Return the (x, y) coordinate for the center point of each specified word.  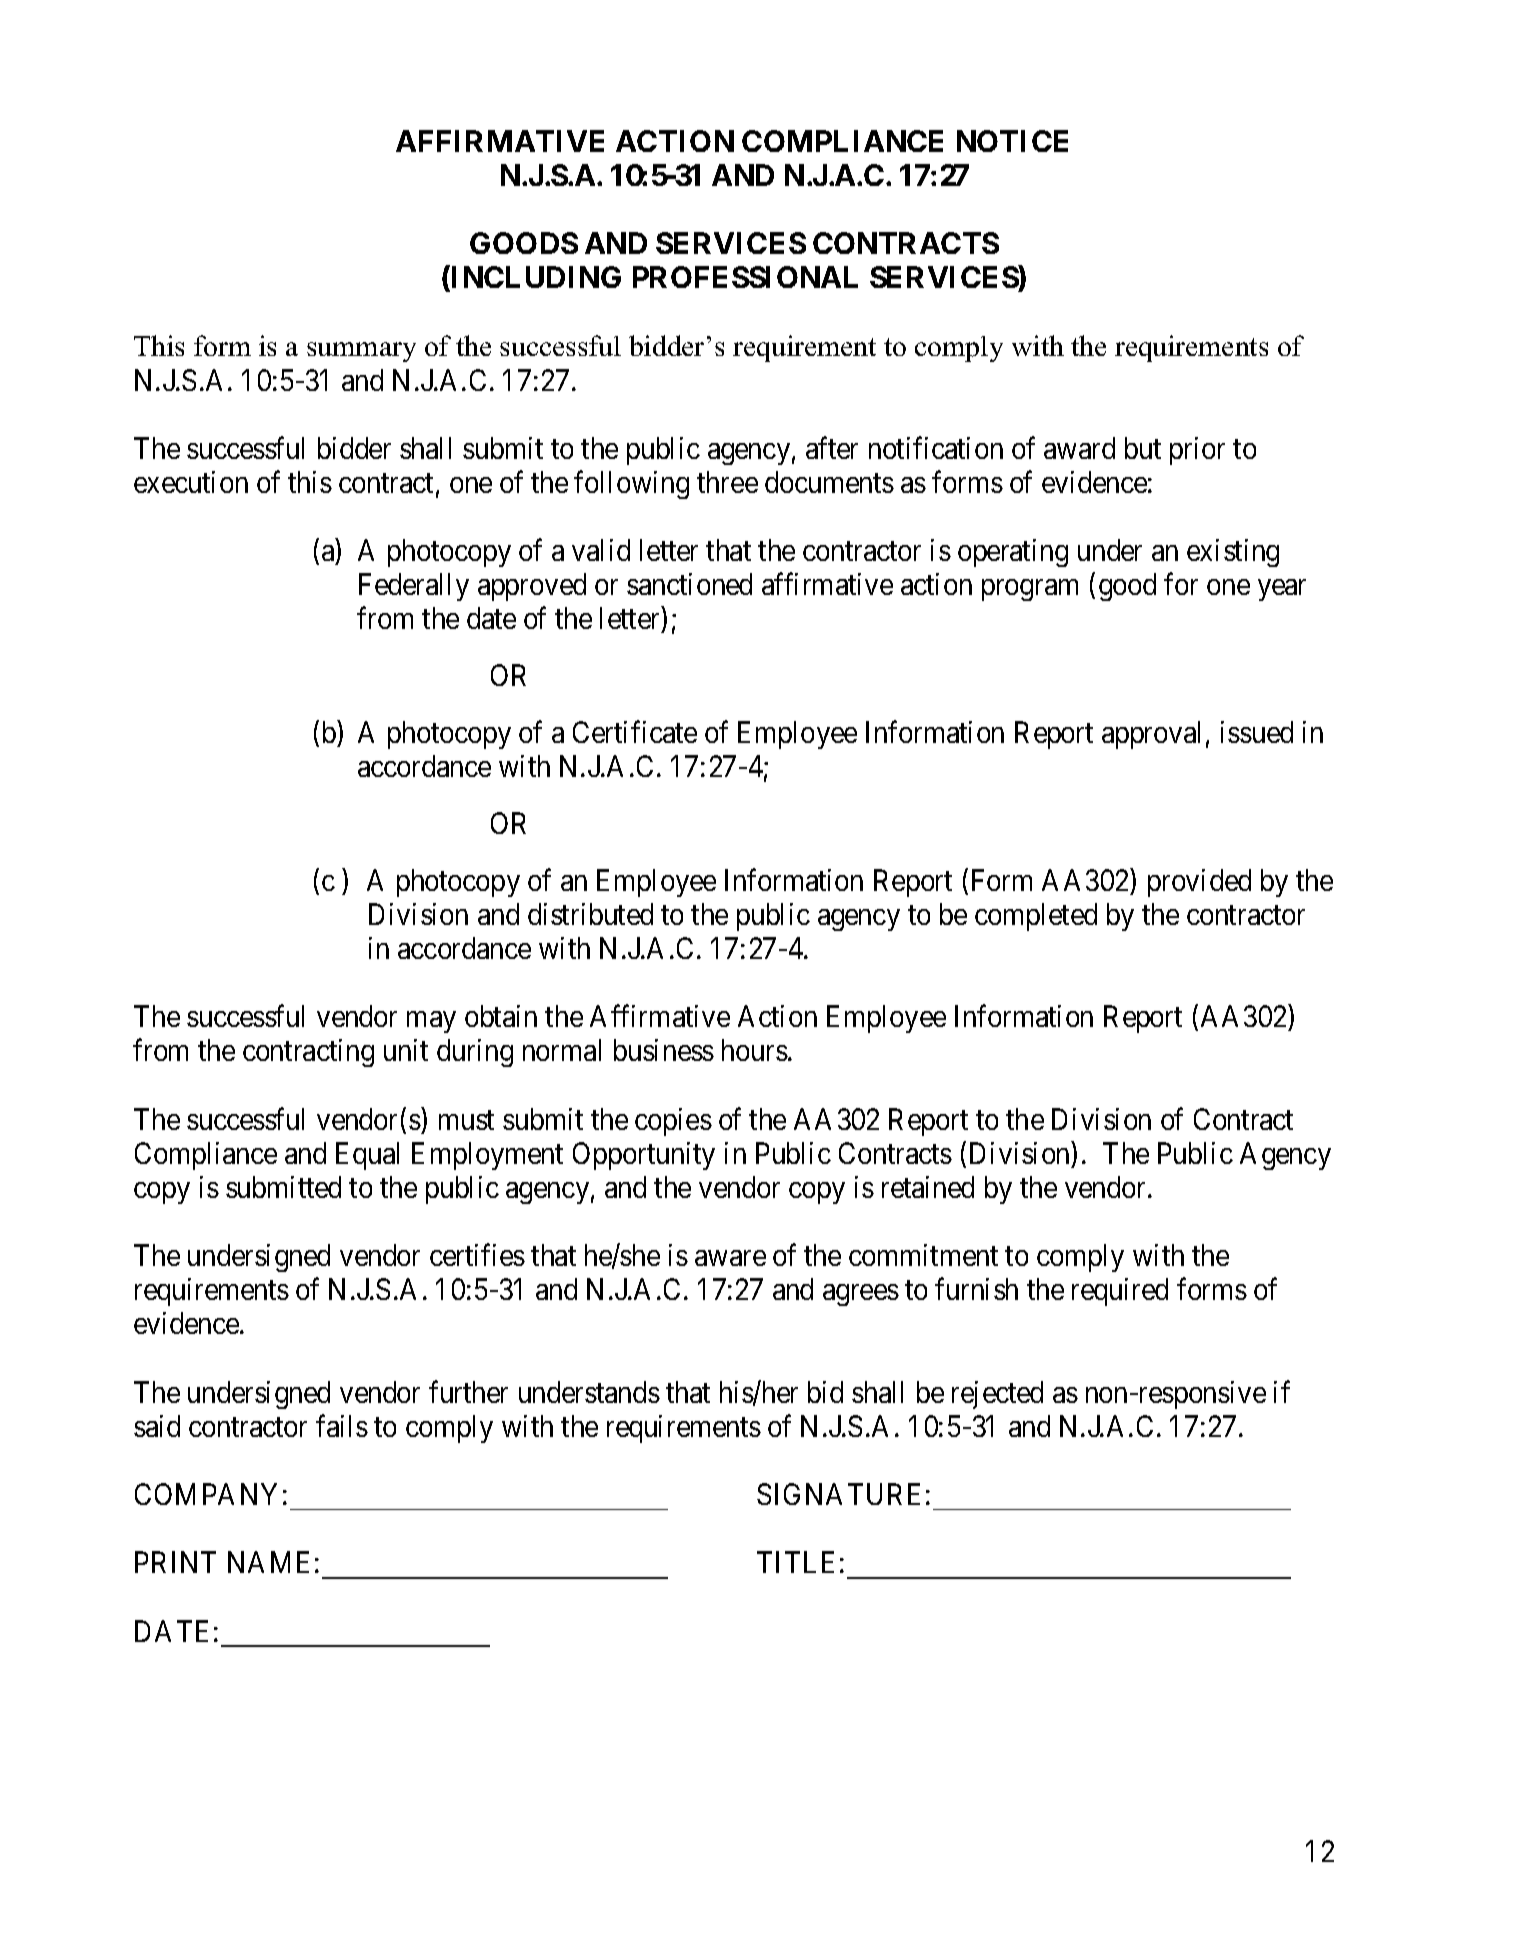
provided (1199, 883)
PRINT (175, 1562)
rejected (997, 1395)
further (468, 1391)
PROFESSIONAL (745, 277)
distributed (590, 914)
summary (361, 352)
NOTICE (1012, 141)
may (431, 1022)
